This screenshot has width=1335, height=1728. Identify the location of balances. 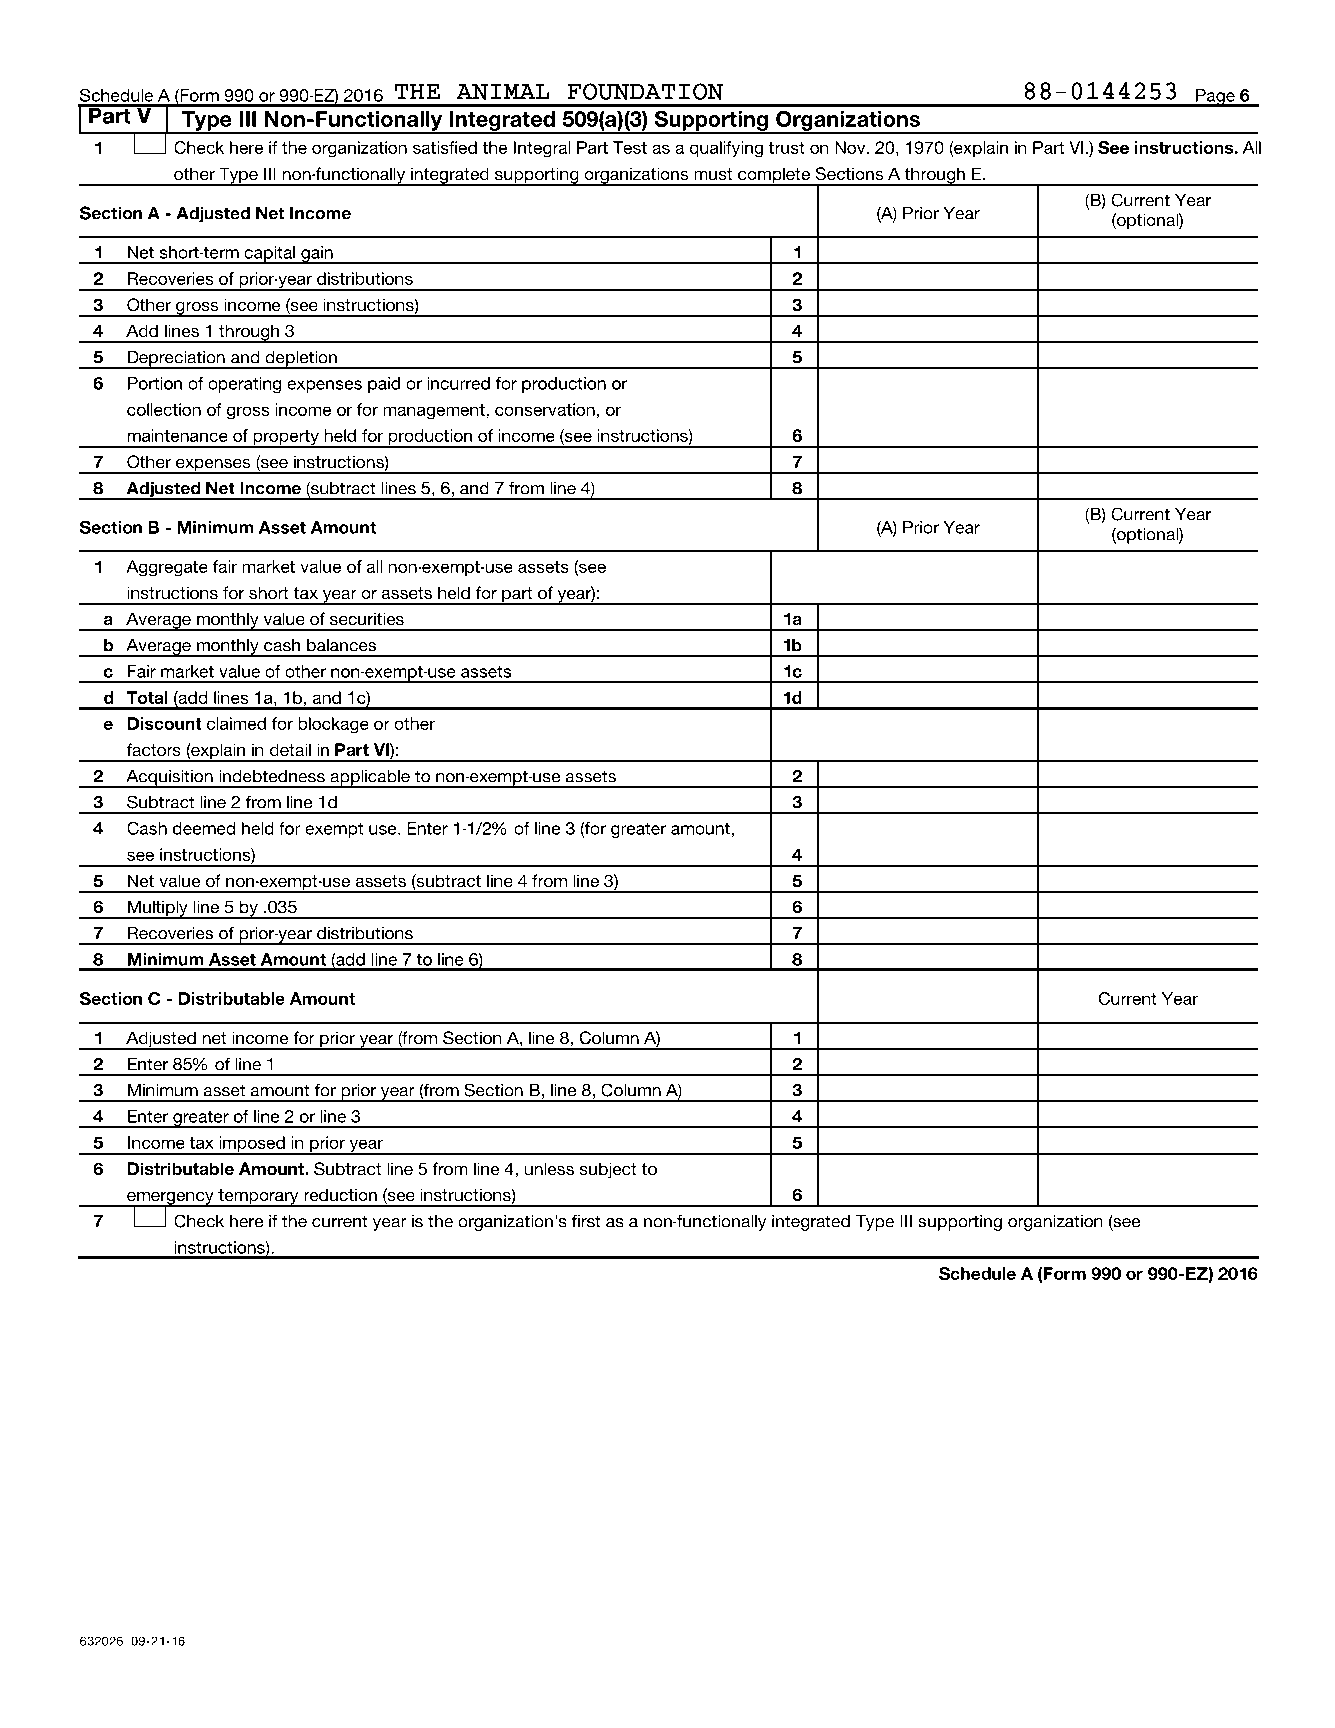
(341, 645).
